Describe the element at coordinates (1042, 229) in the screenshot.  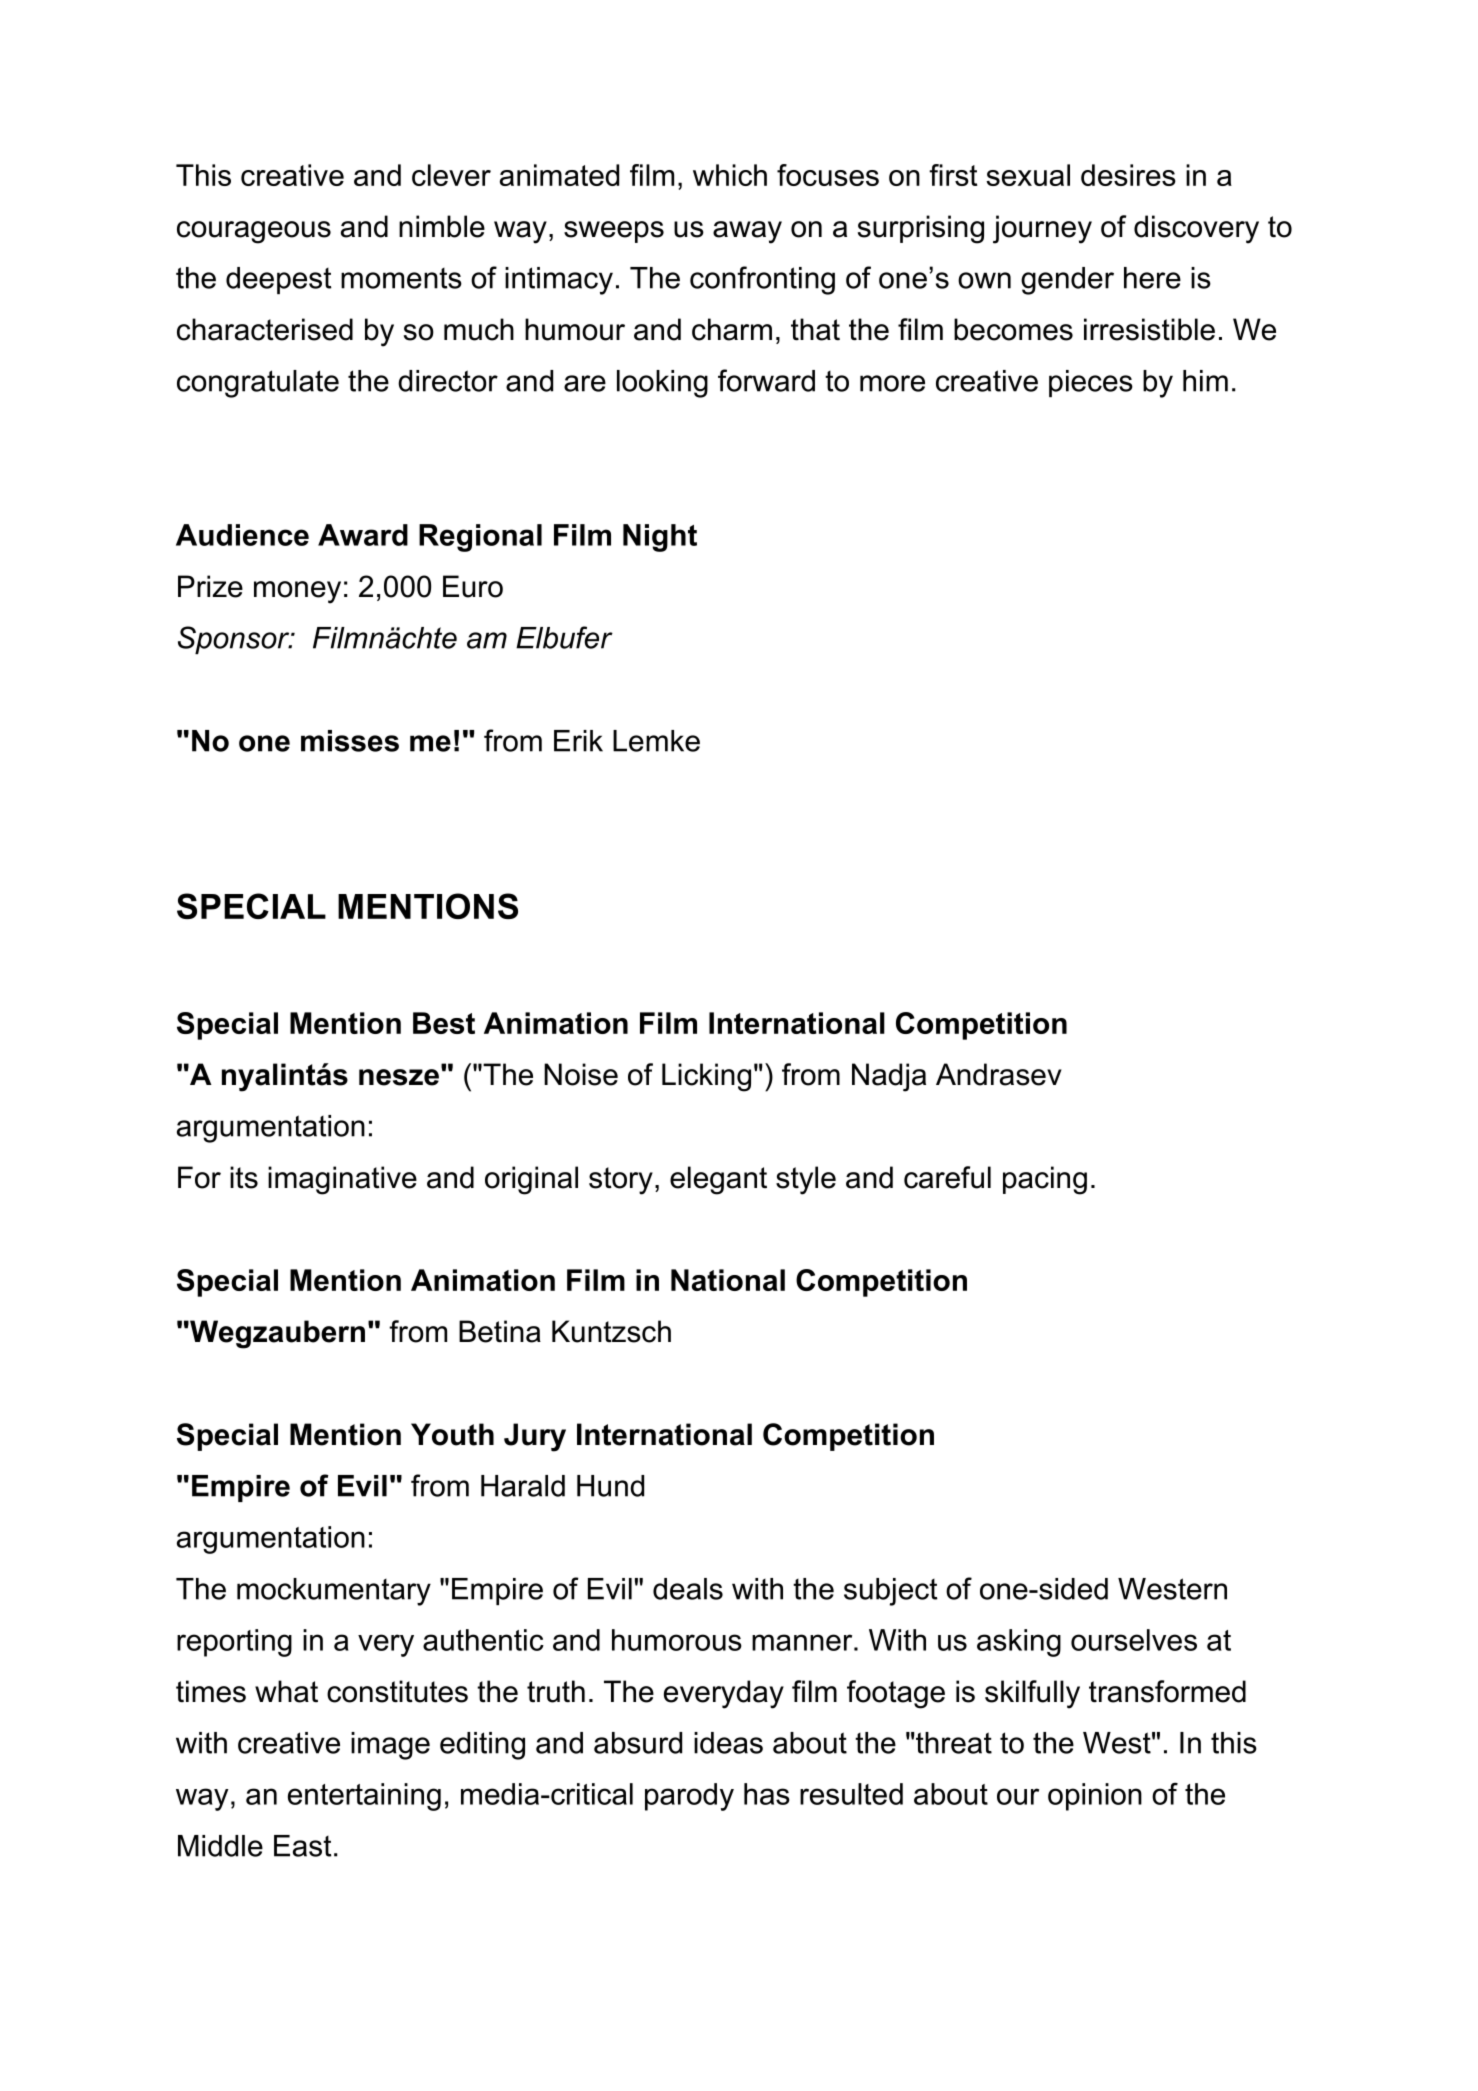
I see `journey` at that location.
